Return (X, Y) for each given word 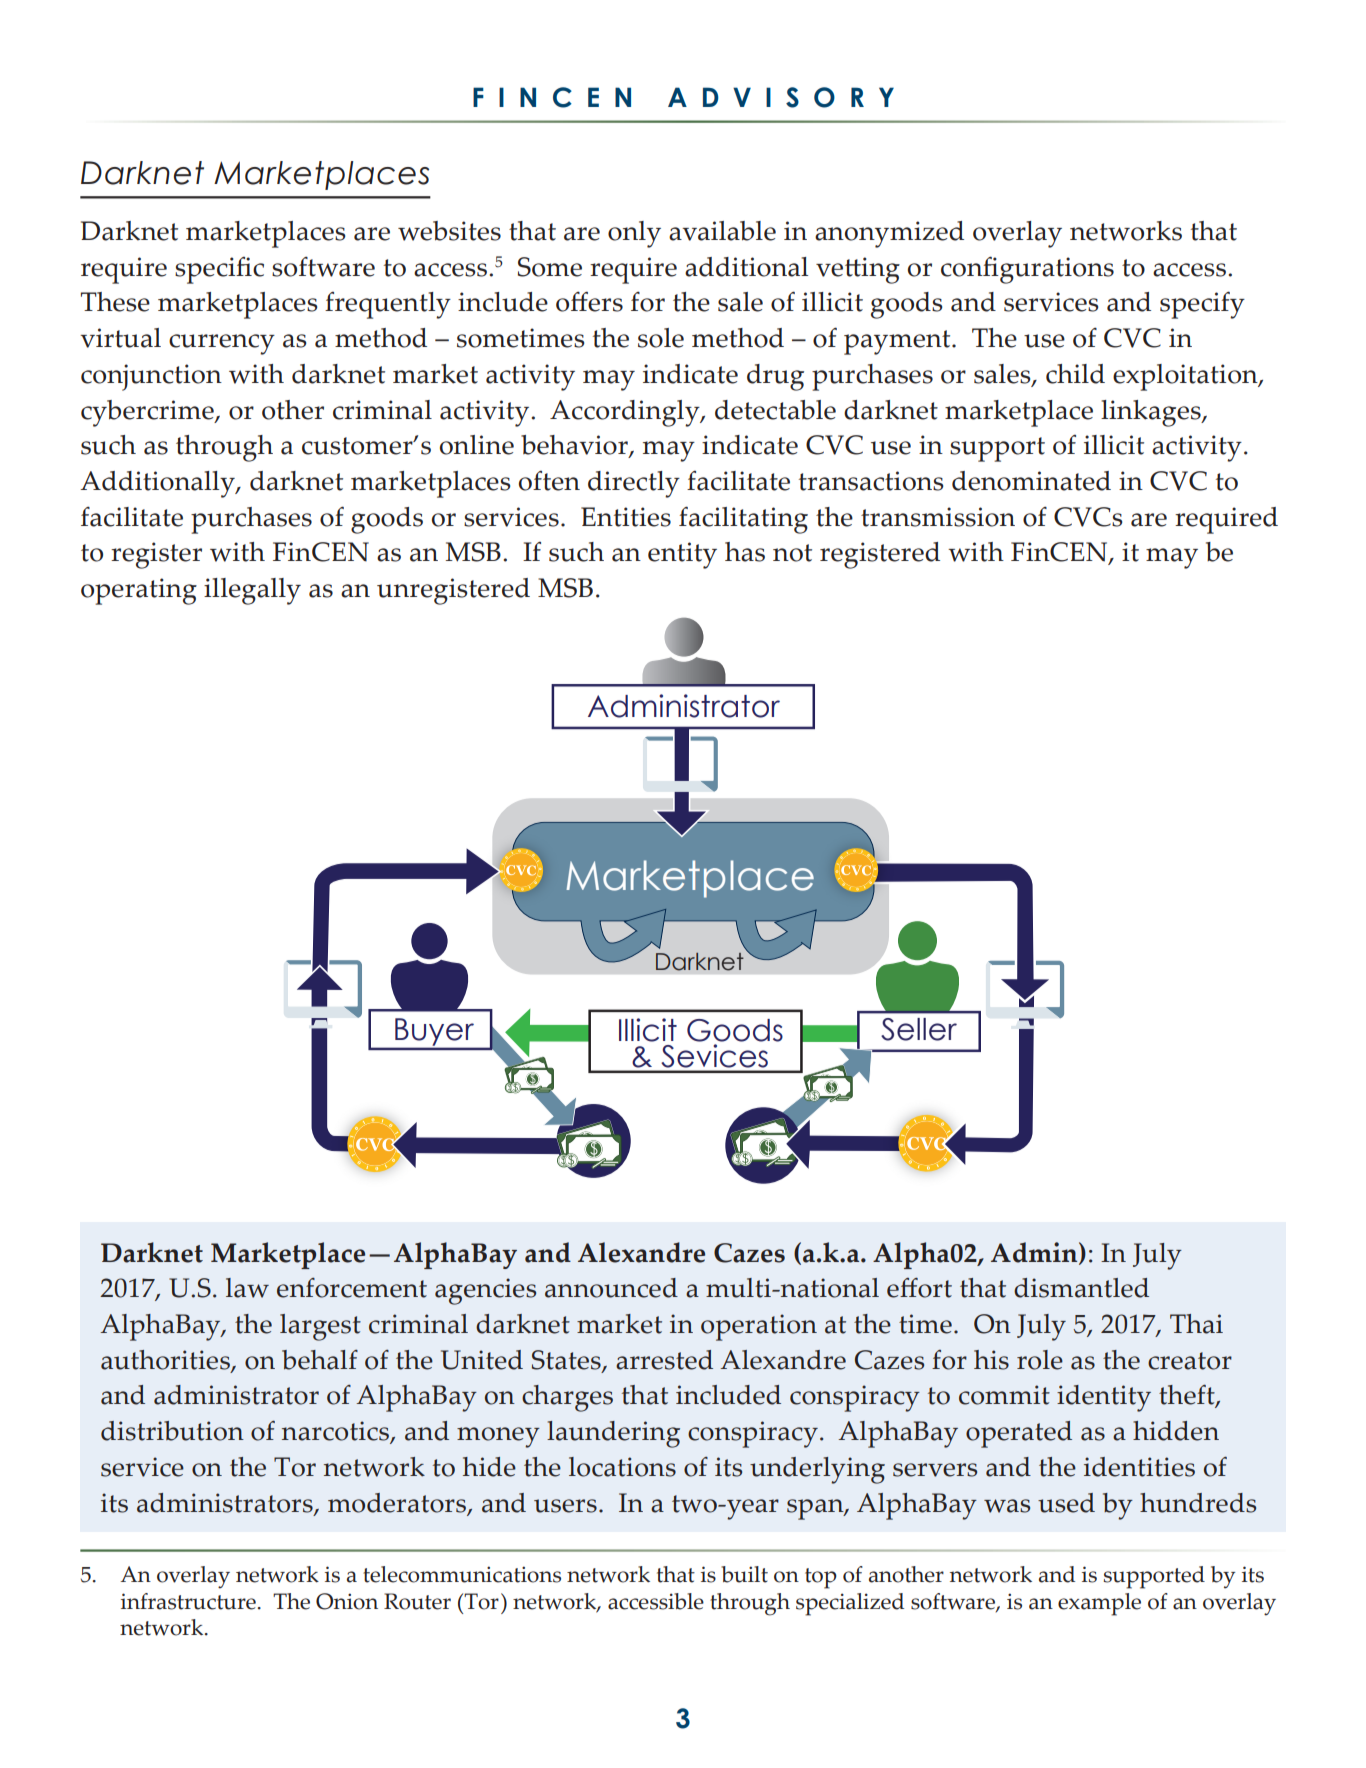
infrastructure (188, 1601)
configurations (1027, 270)
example (1099, 1604)
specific (219, 270)
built (744, 1574)
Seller (919, 1029)
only (634, 234)
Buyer (434, 1033)
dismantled (1081, 1288)
